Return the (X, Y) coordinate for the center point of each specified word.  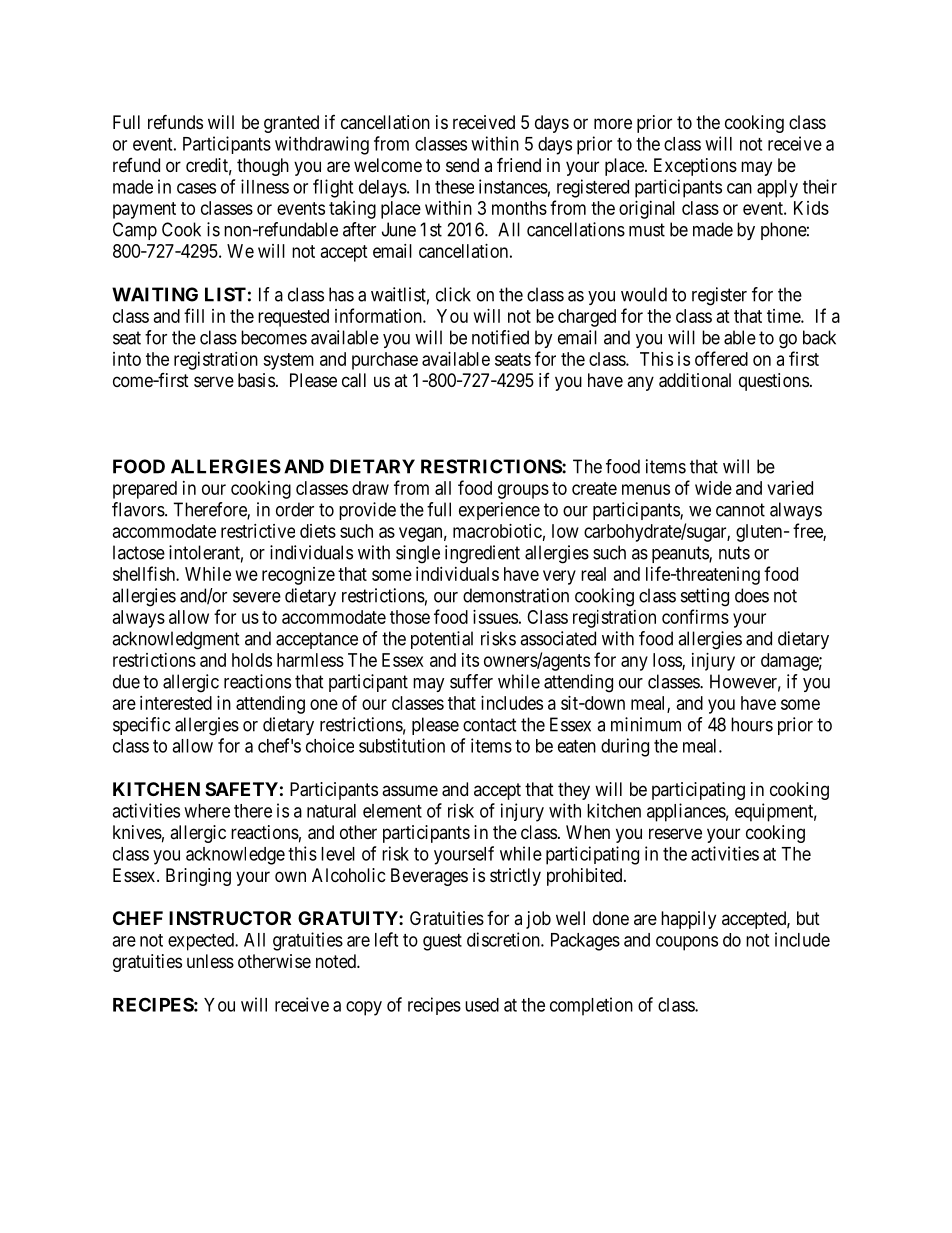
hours (752, 724)
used (482, 1005)
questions (774, 382)
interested (176, 703)
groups (523, 491)
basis (256, 380)
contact (490, 725)
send (462, 165)
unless (210, 961)
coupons (687, 943)
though (263, 167)
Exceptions (695, 167)
